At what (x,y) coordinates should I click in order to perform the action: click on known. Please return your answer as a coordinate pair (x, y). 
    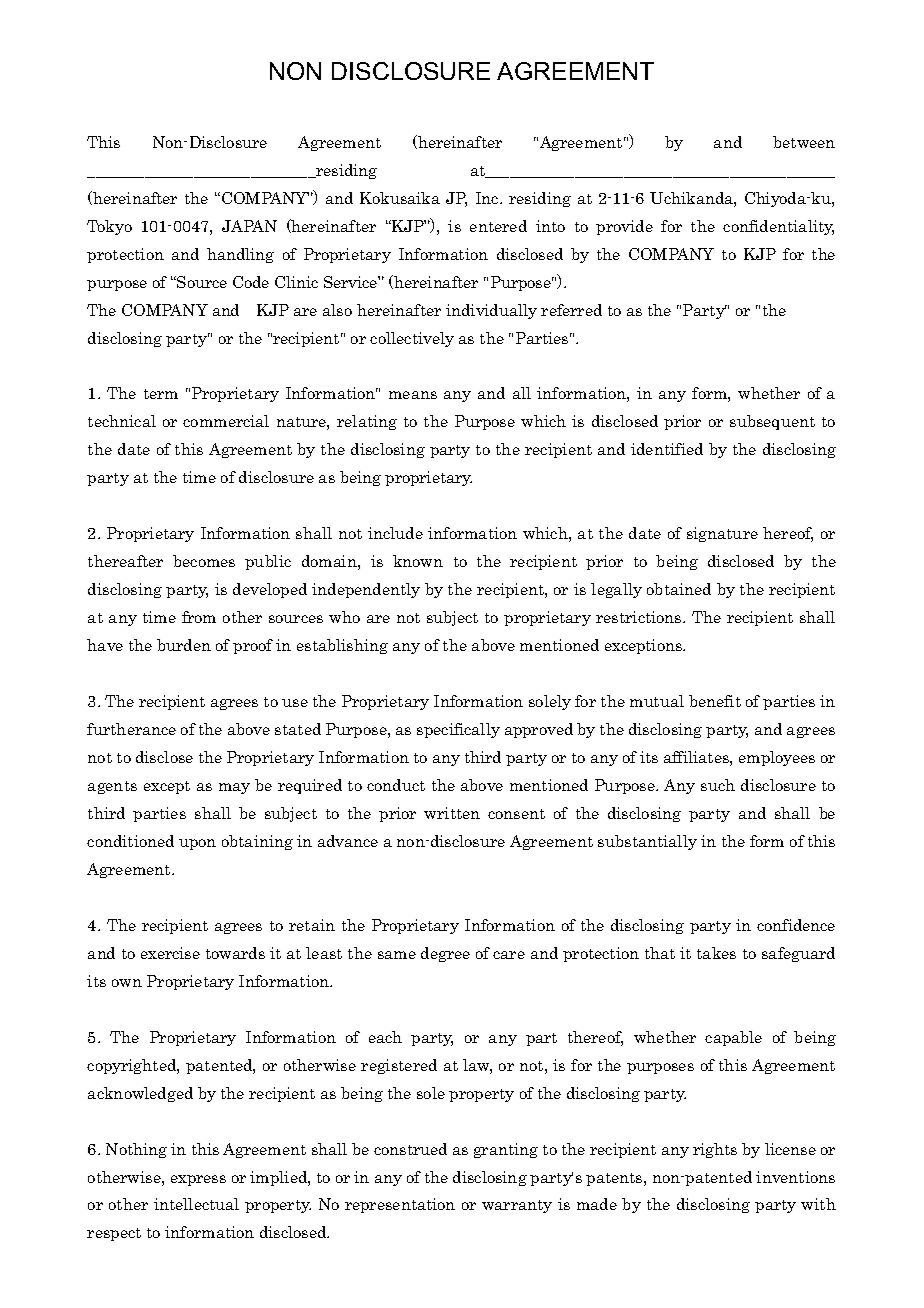
    Looking at the image, I should click on (418, 561).
